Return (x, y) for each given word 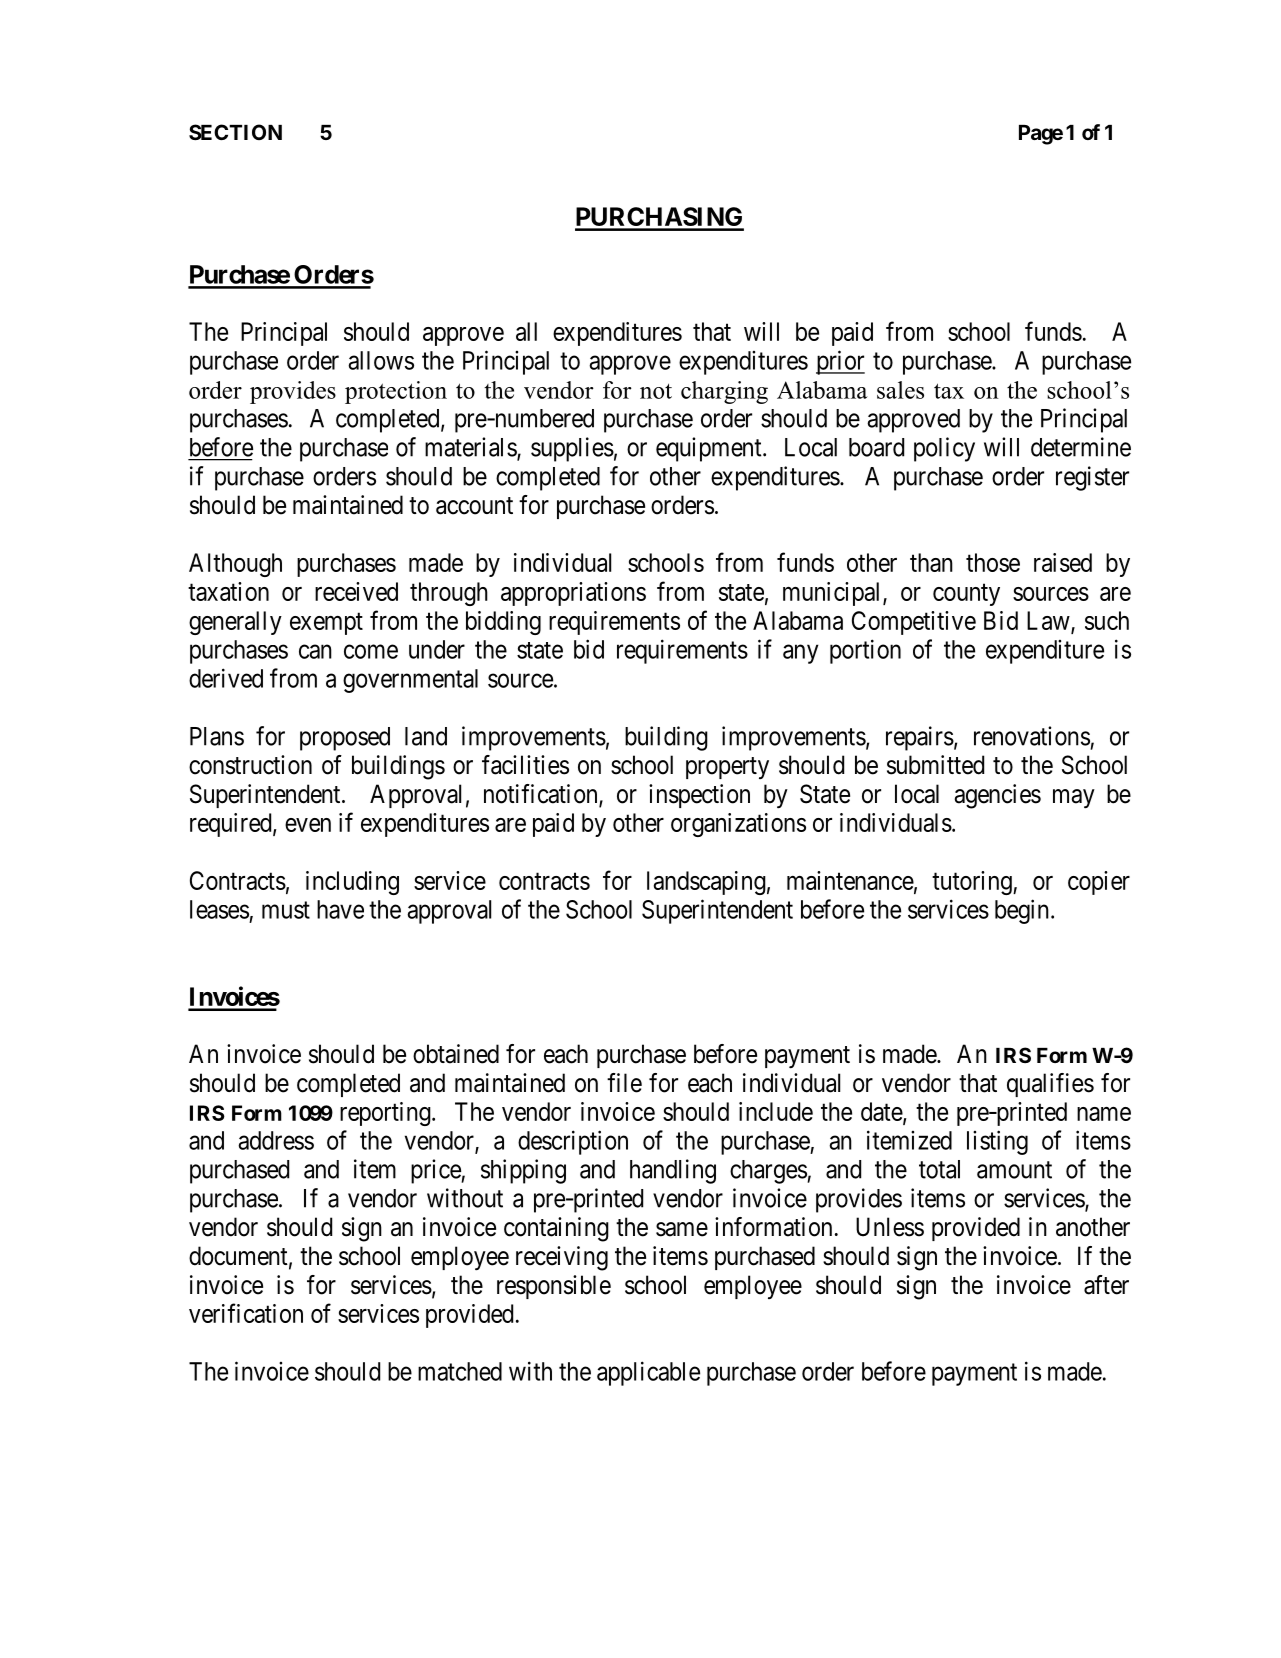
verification (246, 1313)
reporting (385, 1114)
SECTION (235, 132)
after (1106, 1285)
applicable (648, 1373)
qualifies (1050, 1085)
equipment (710, 449)
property (727, 768)
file (624, 1083)
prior (840, 362)
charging (724, 392)
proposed (345, 739)
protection (396, 392)
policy (944, 449)
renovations (1032, 736)
